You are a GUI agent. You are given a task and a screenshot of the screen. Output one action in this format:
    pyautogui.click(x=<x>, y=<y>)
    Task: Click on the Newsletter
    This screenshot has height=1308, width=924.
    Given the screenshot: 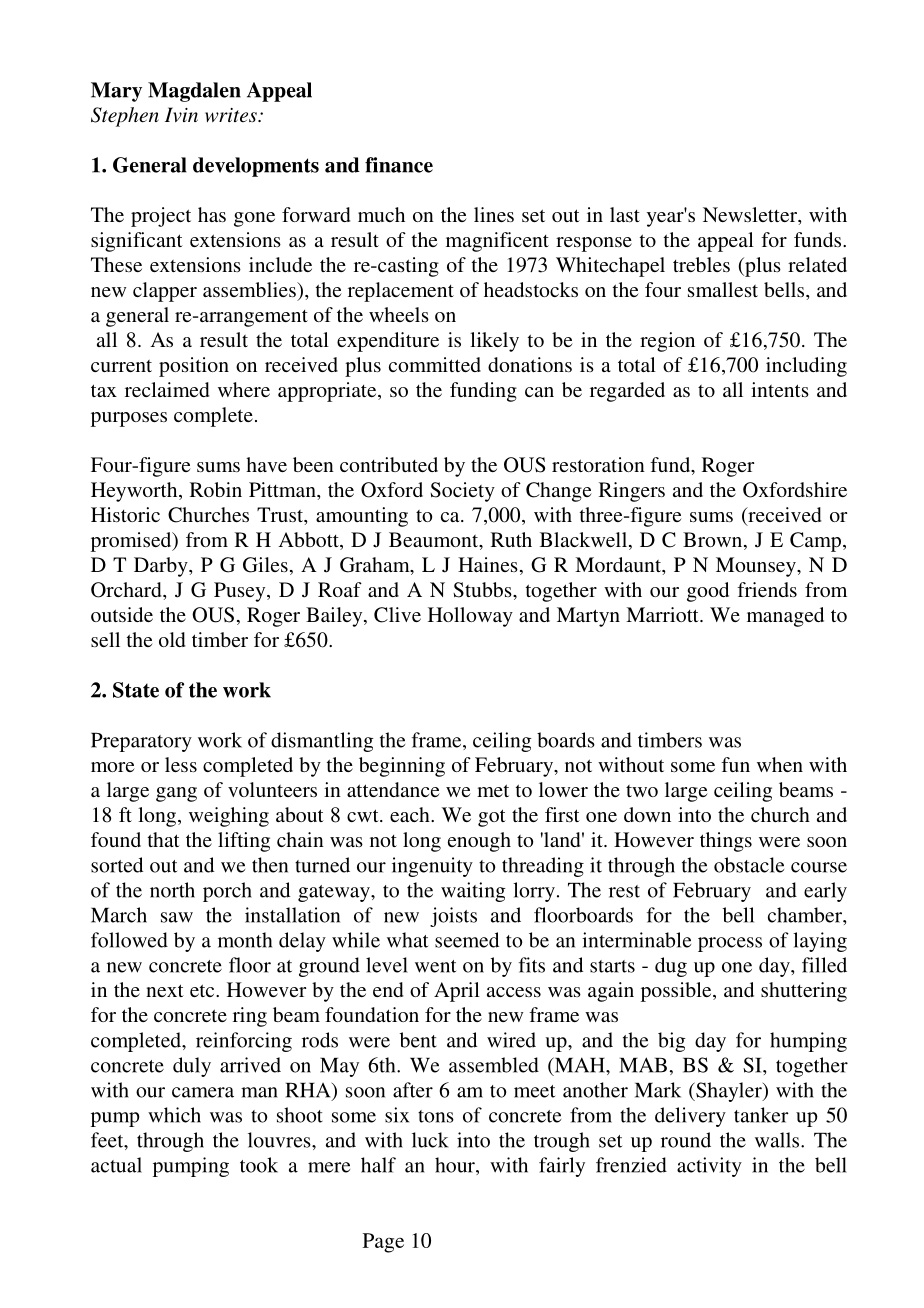 What is the action you would take?
    pyautogui.click(x=751, y=214)
